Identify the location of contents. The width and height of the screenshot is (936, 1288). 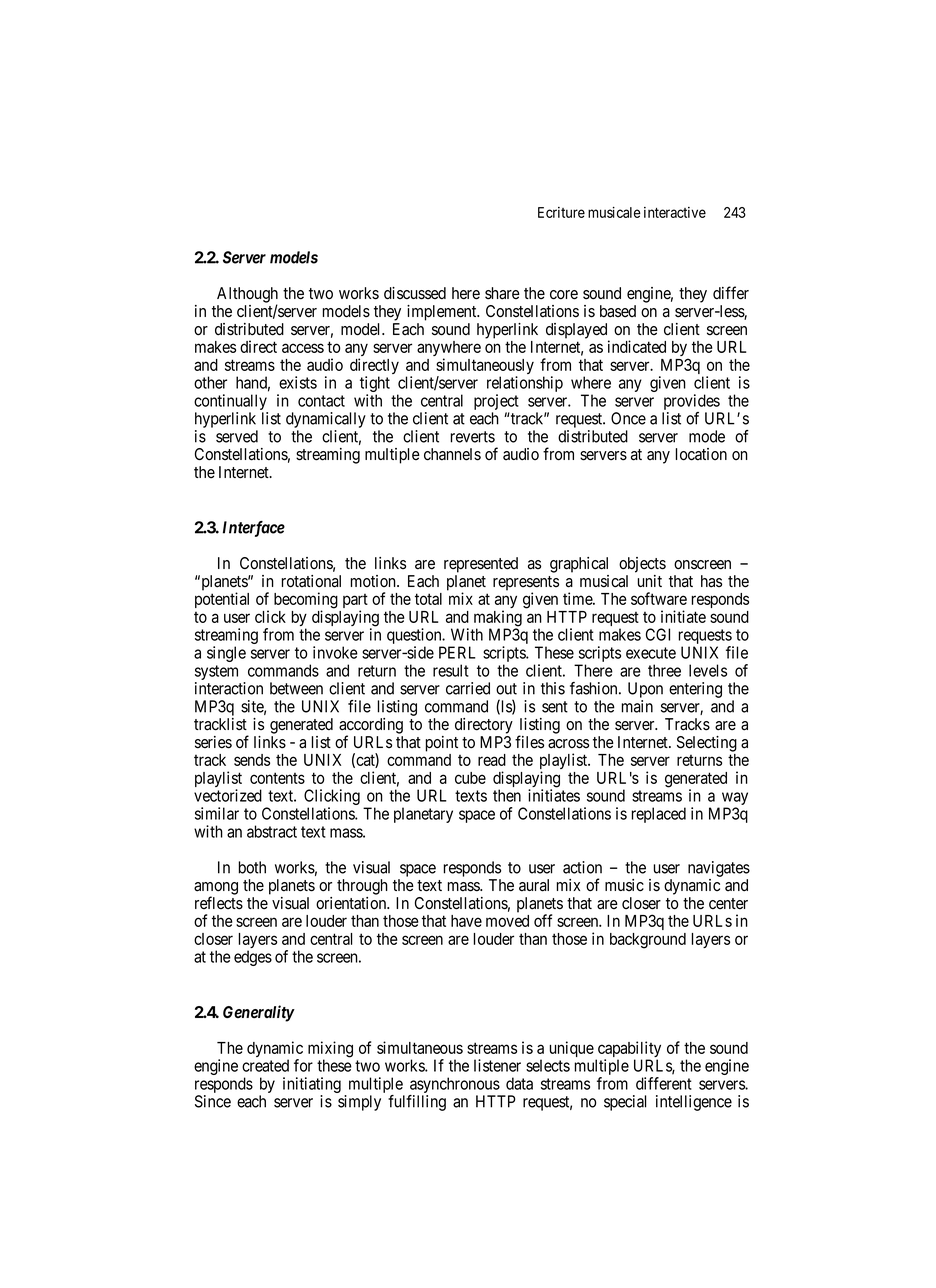
(277, 778).
